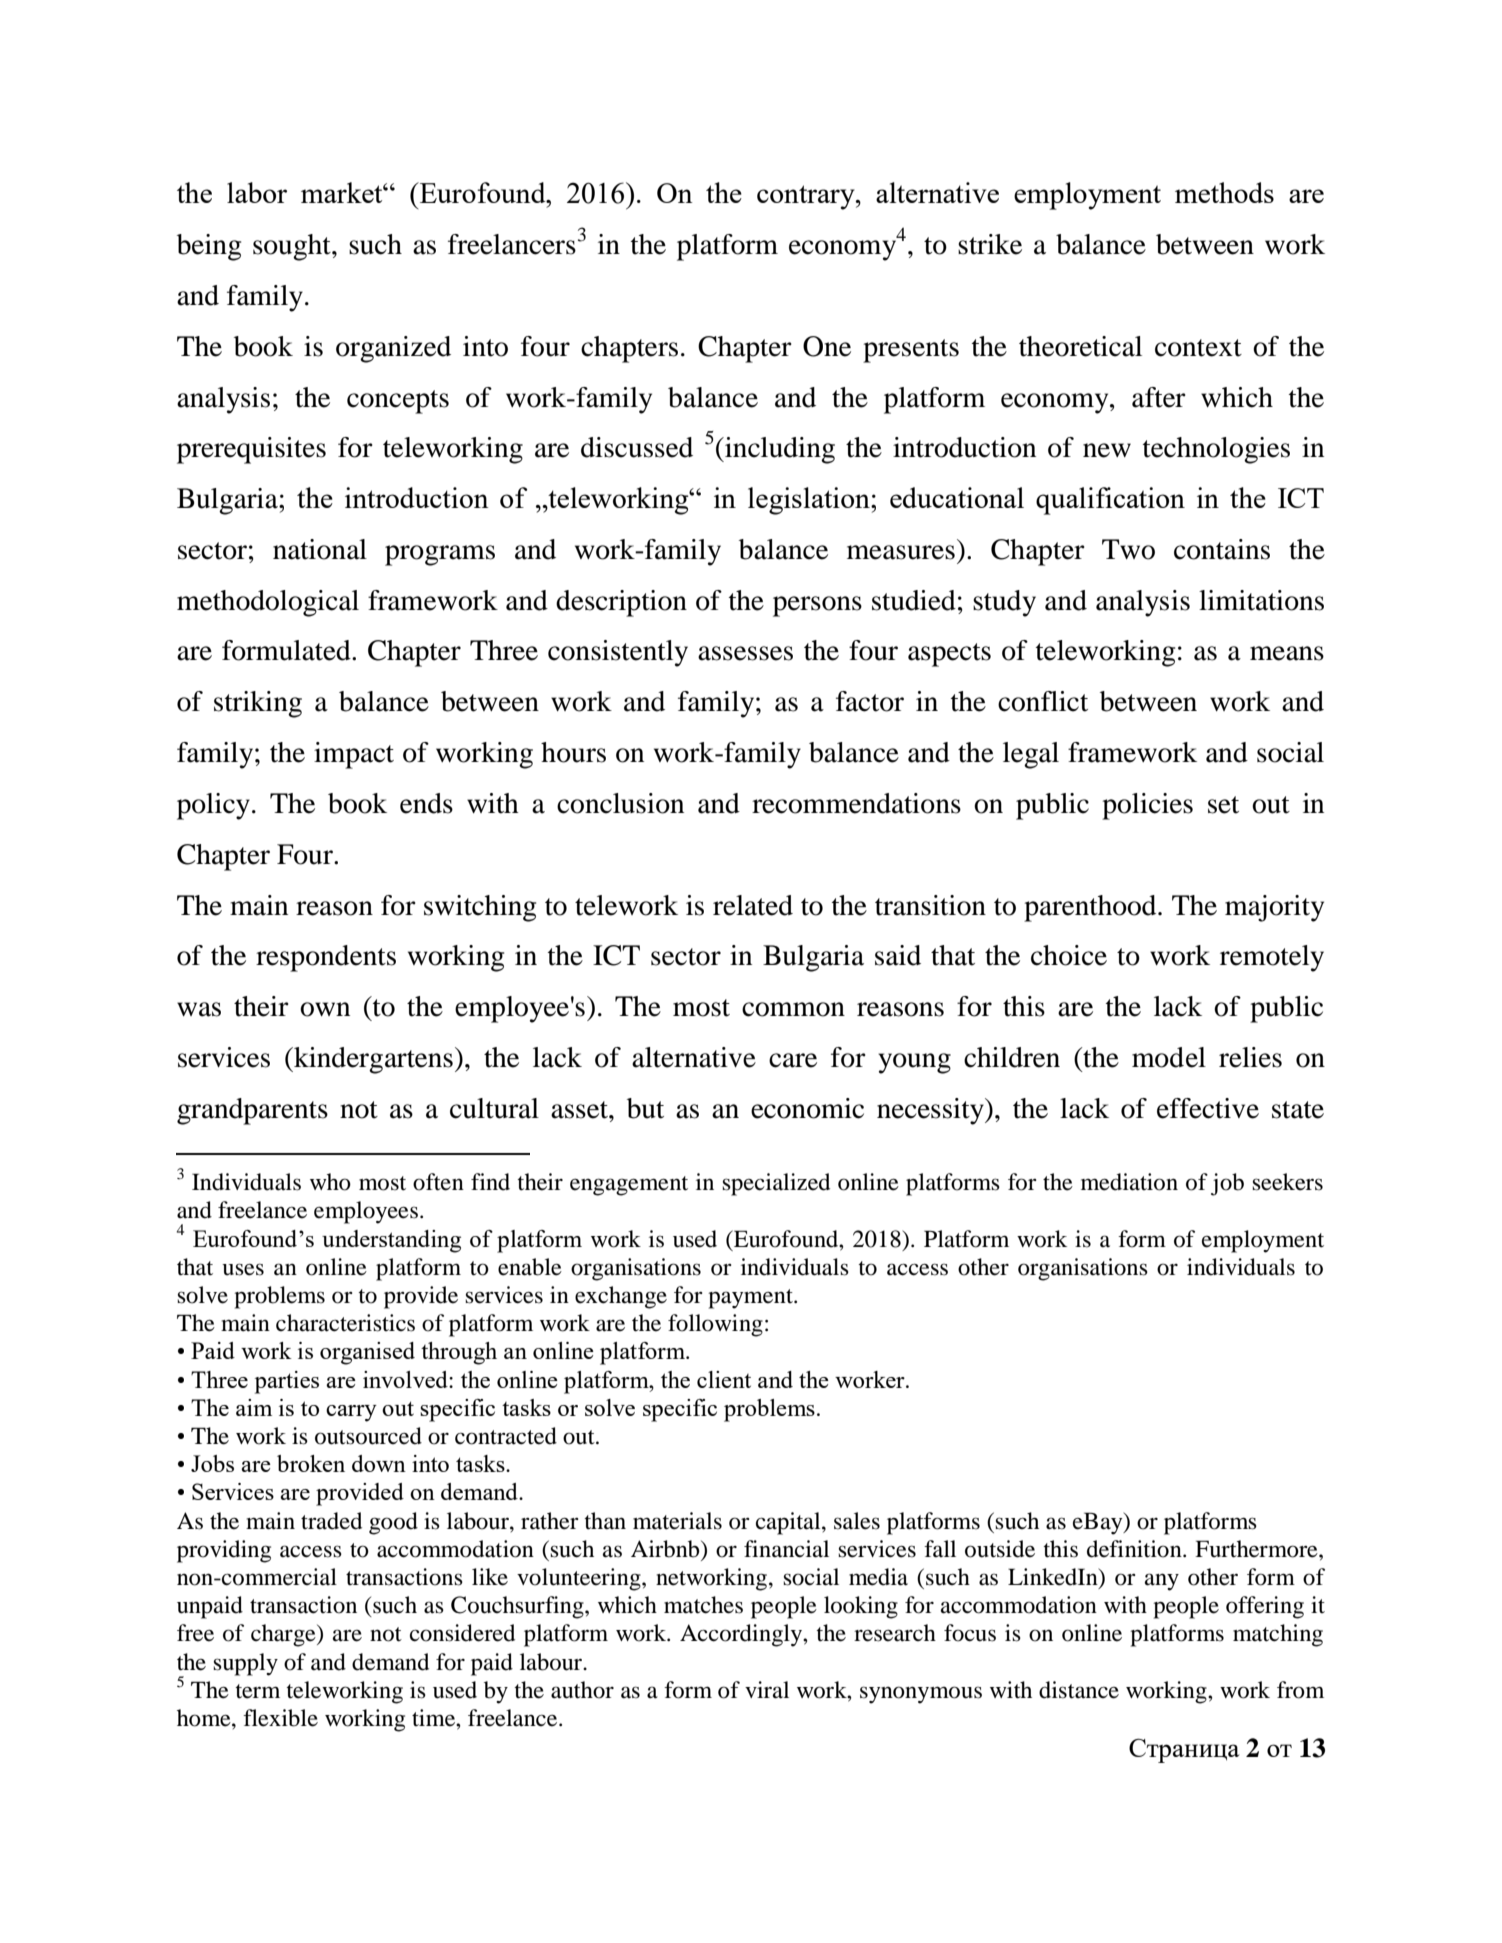  I want to click on One, so click(827, 346).
